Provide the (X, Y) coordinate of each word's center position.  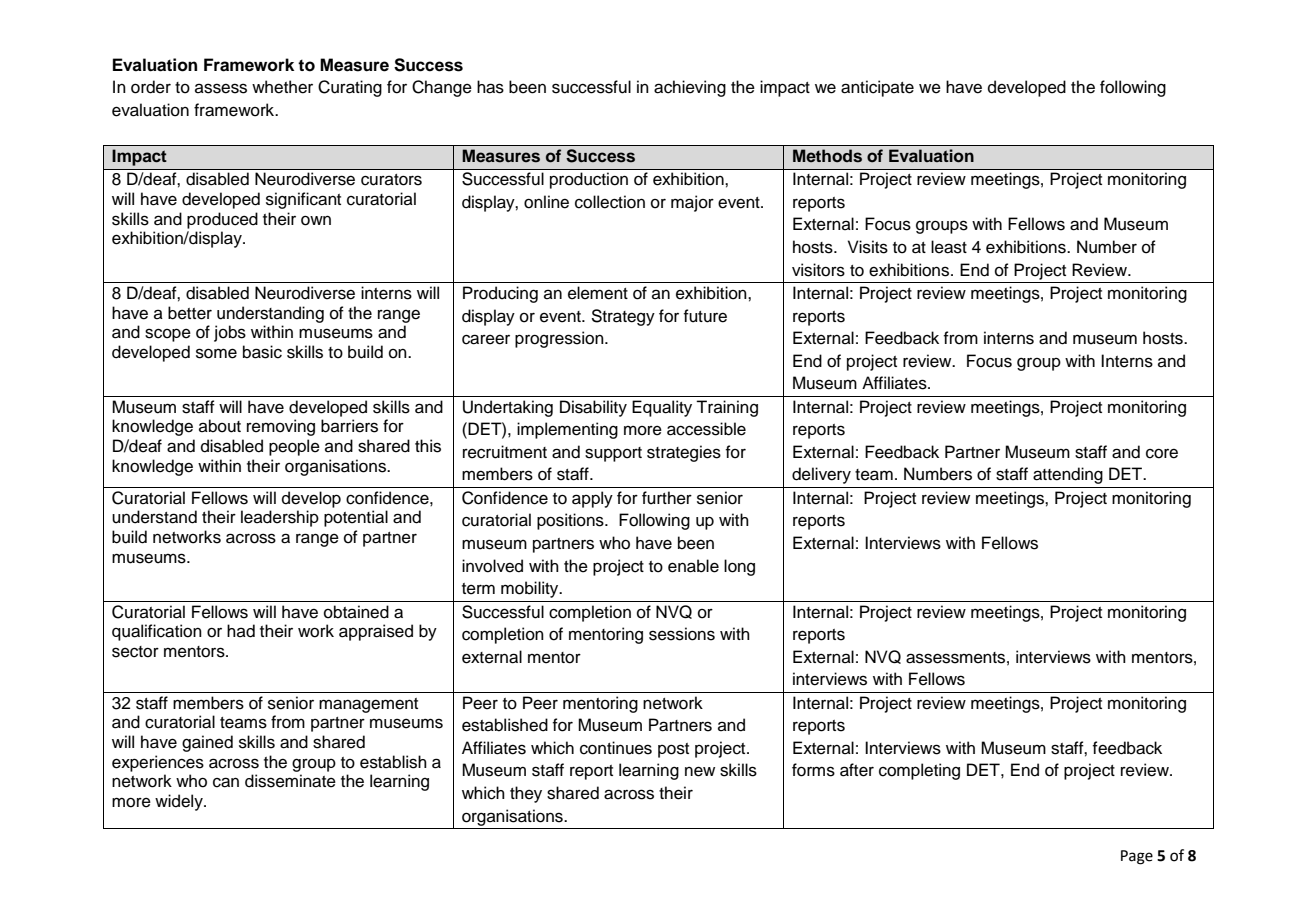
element (598, 293)
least (949, 247)
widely (180, 802)
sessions (682, 634)
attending (1068, 475)
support (613, 454)
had (241, 631)
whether (282, 87)
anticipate (877, 88)
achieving (690, 88)
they (526, 794)
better (190, 313)
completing (919, 771)
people (294, 447)
